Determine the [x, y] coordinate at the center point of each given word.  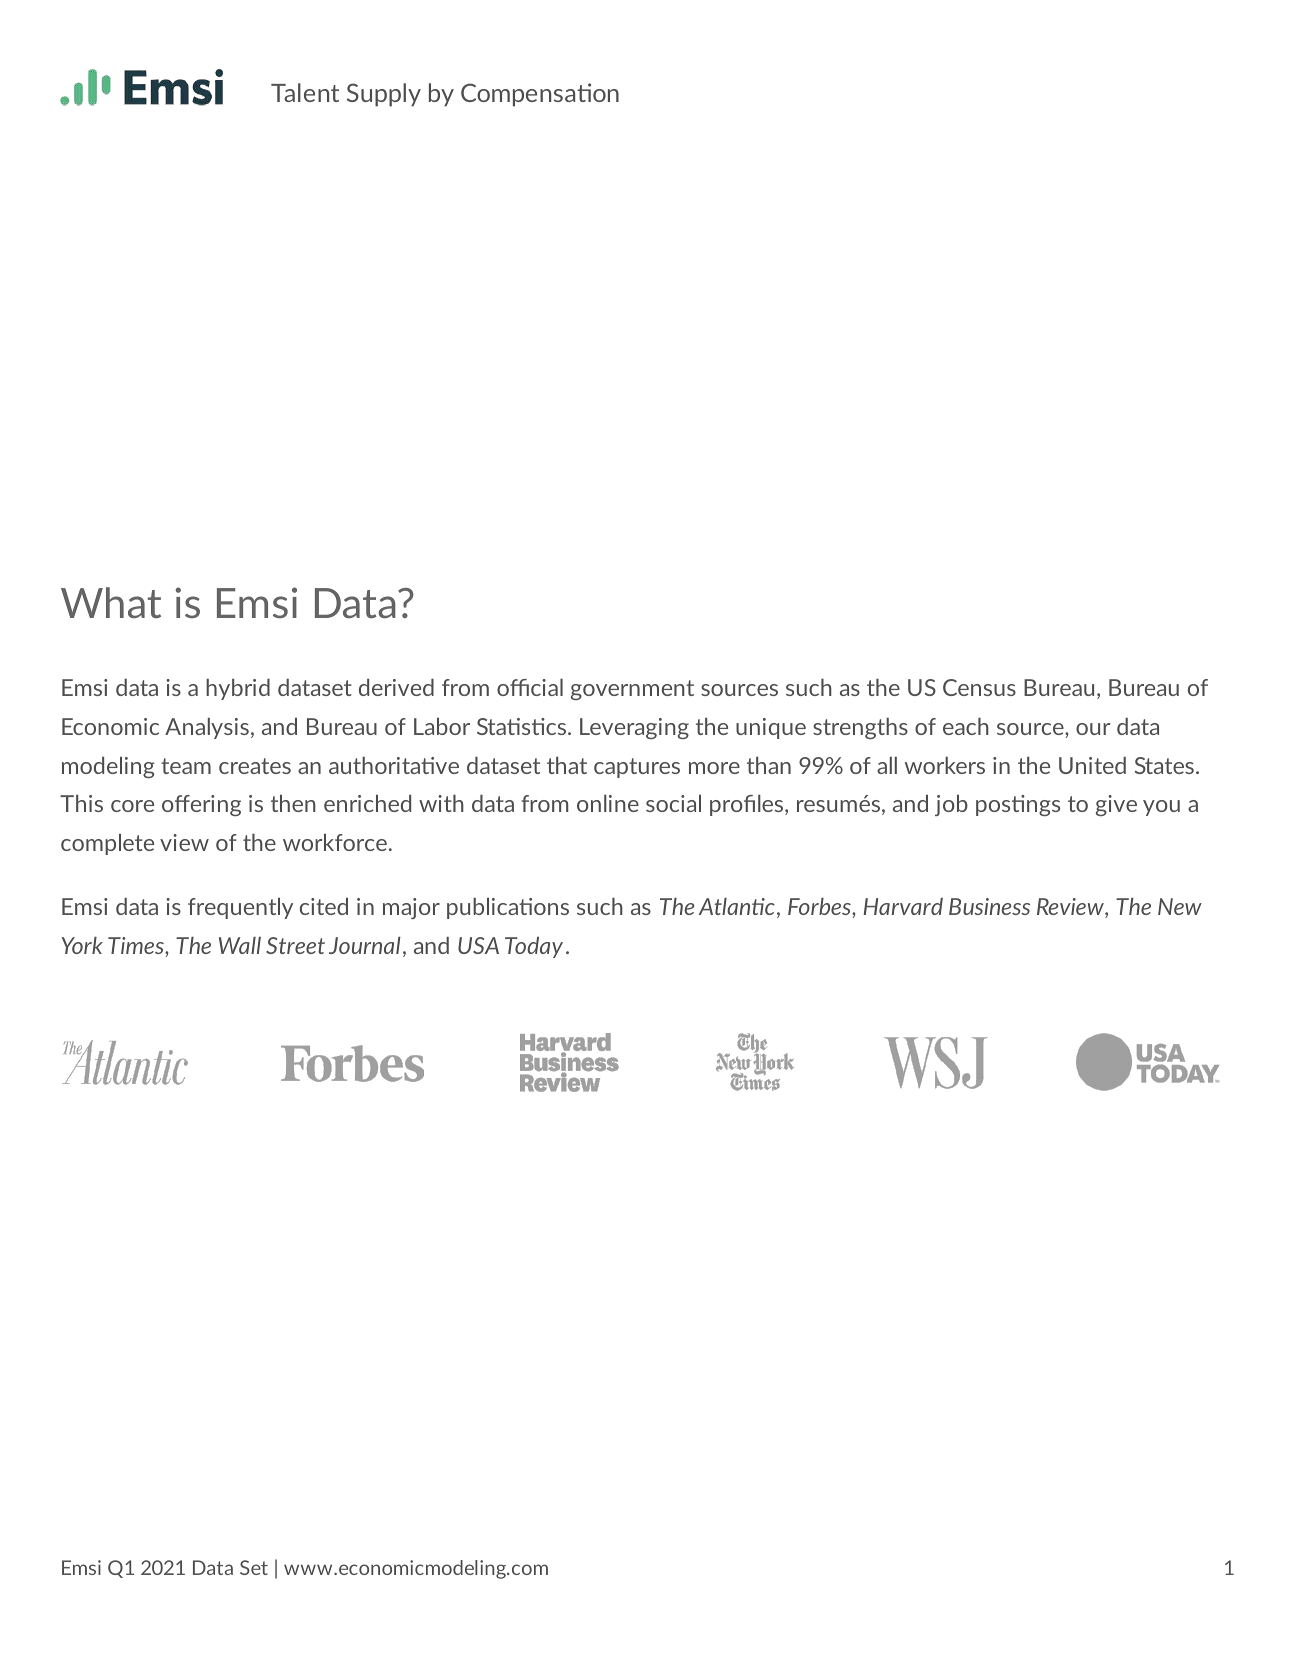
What [111, 602]
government [632, 690]
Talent [305, 92]
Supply [384, 95]
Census [979, 687]
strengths [860, 728]
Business [989, 906]
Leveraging [634, 728]
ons [551, 909]
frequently [240, 908]
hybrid [238, 689]
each [966, 726]
